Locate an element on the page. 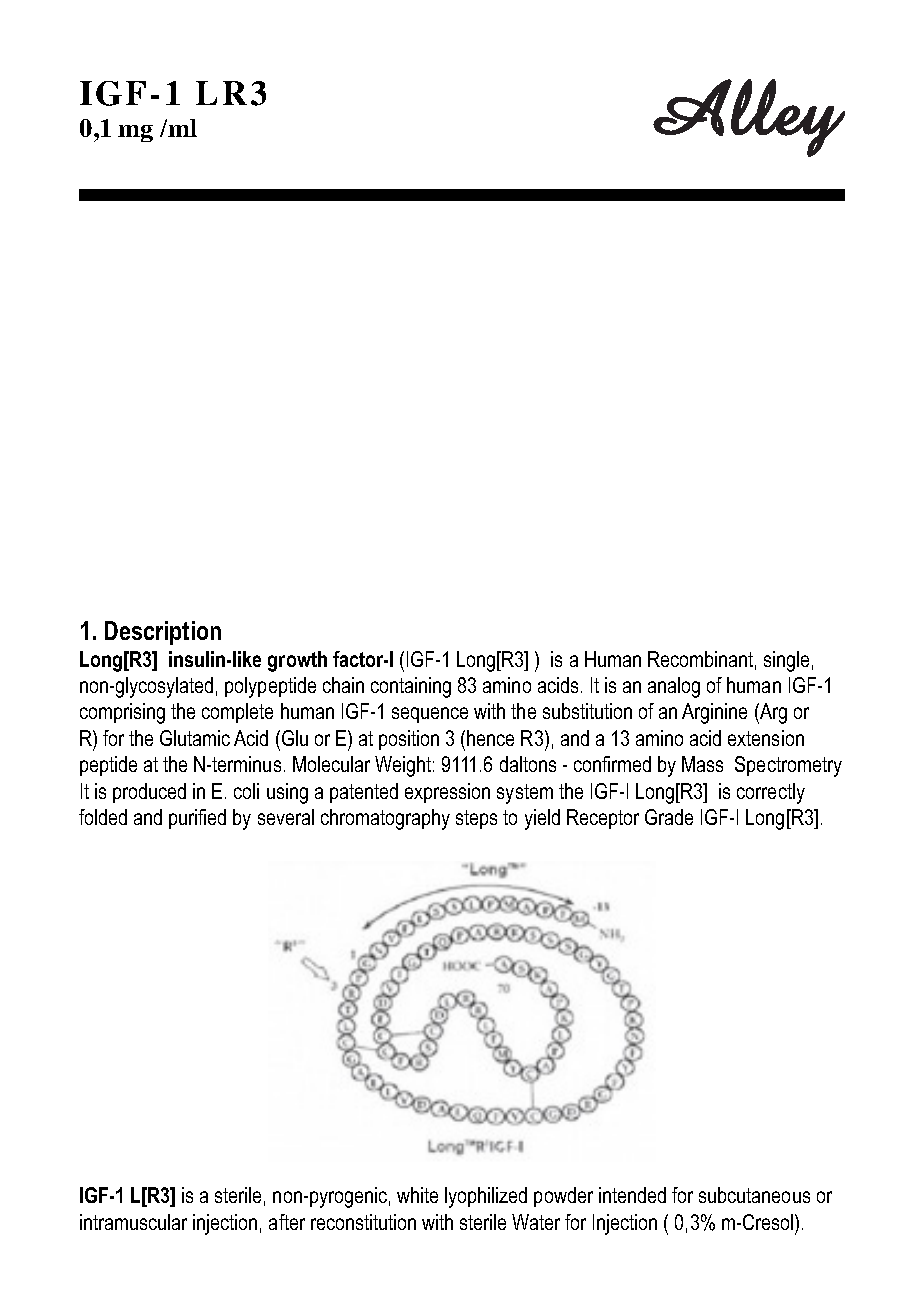  containing is located at coordinates (411, 687).
